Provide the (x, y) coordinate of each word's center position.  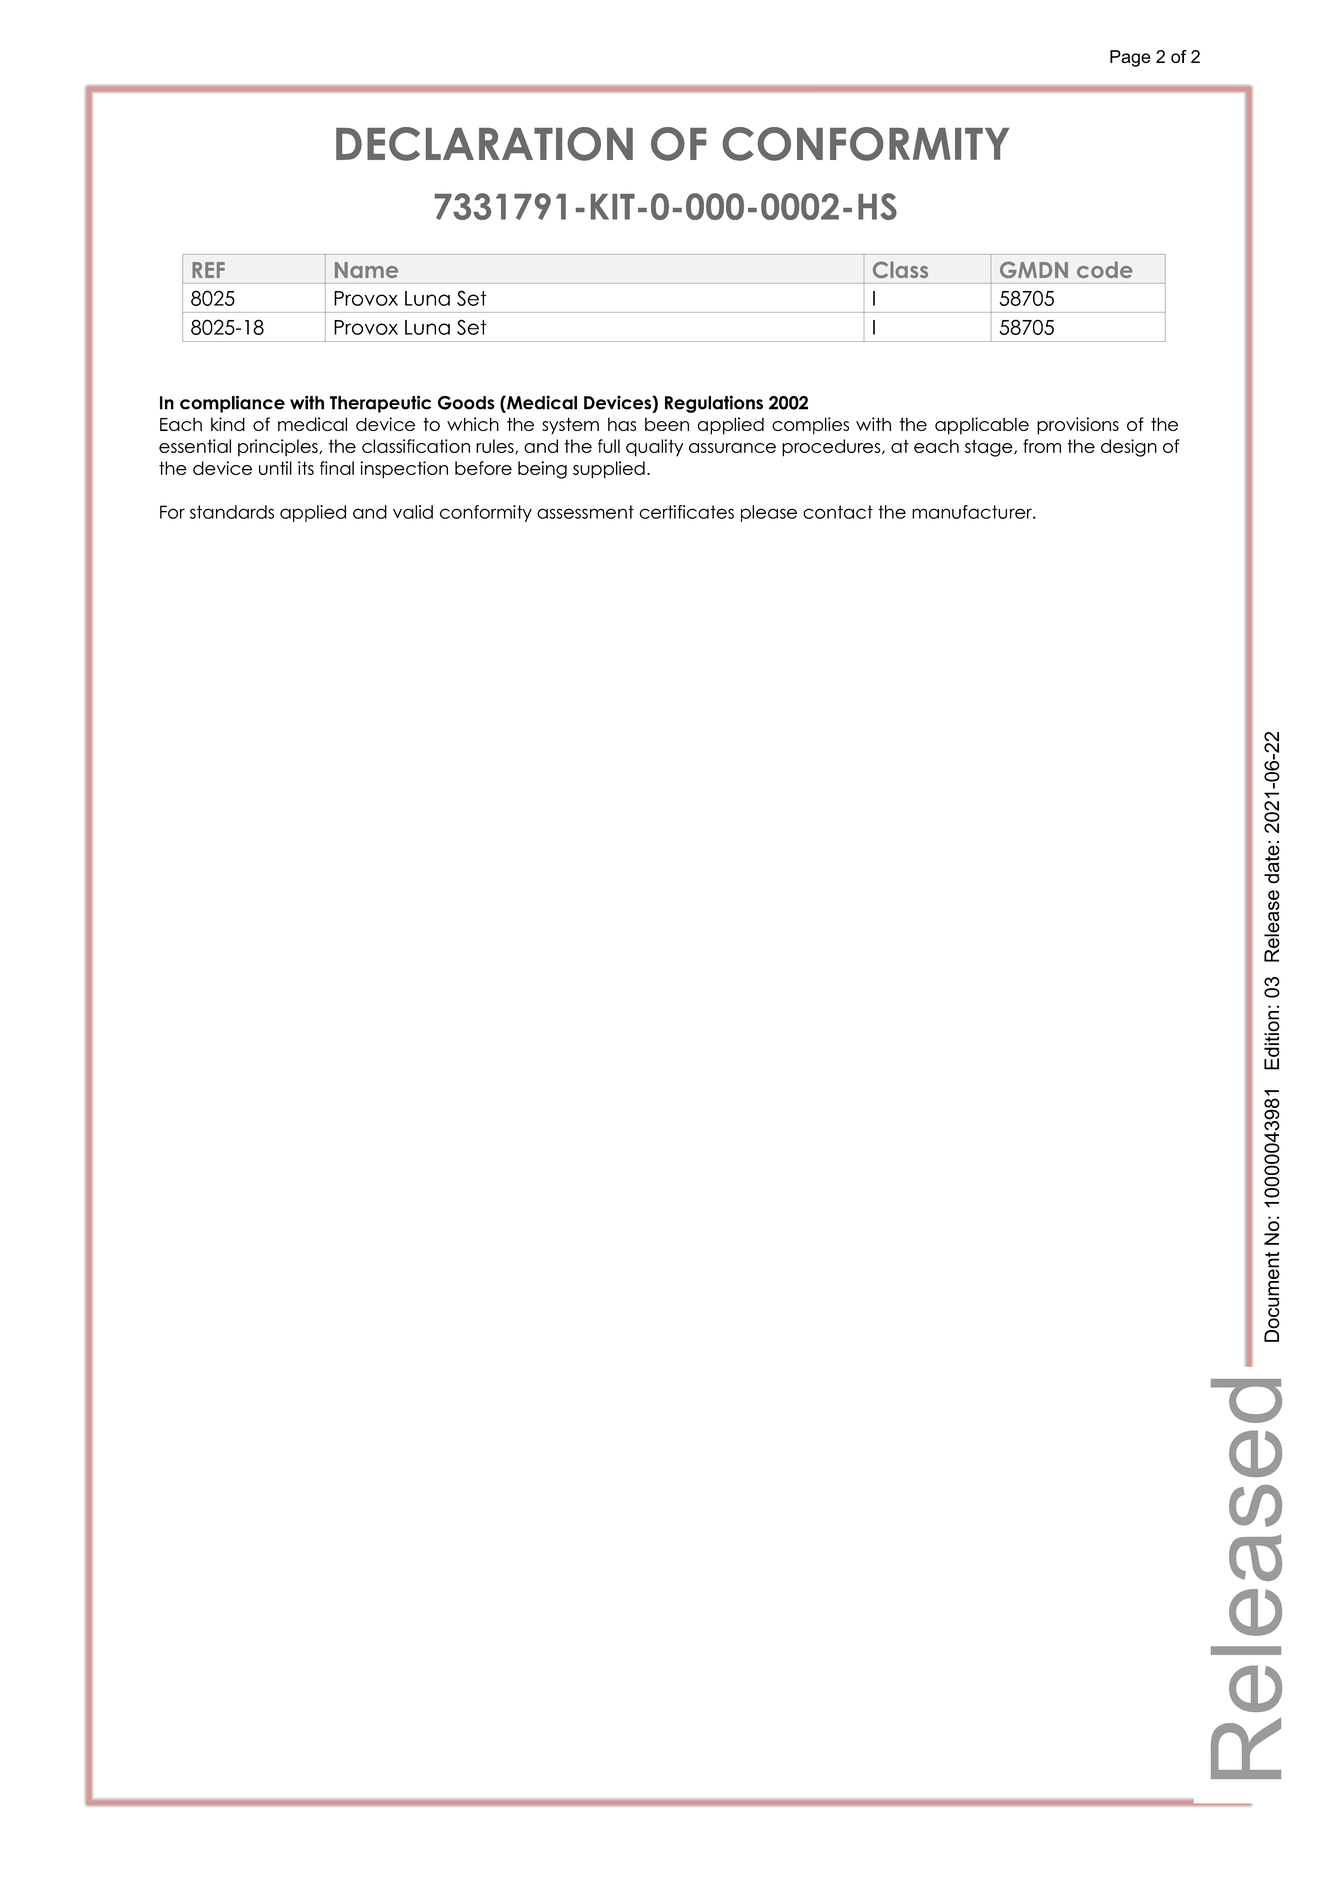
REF (208, 270)
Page (1130, 58)
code (1105, 269)
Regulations (714, 404)
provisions (1078, 426)
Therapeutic (380, 404)
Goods (466, 403)
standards (232, 512)
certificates (686, 512)
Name (366, 270)
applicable (982, 426)
